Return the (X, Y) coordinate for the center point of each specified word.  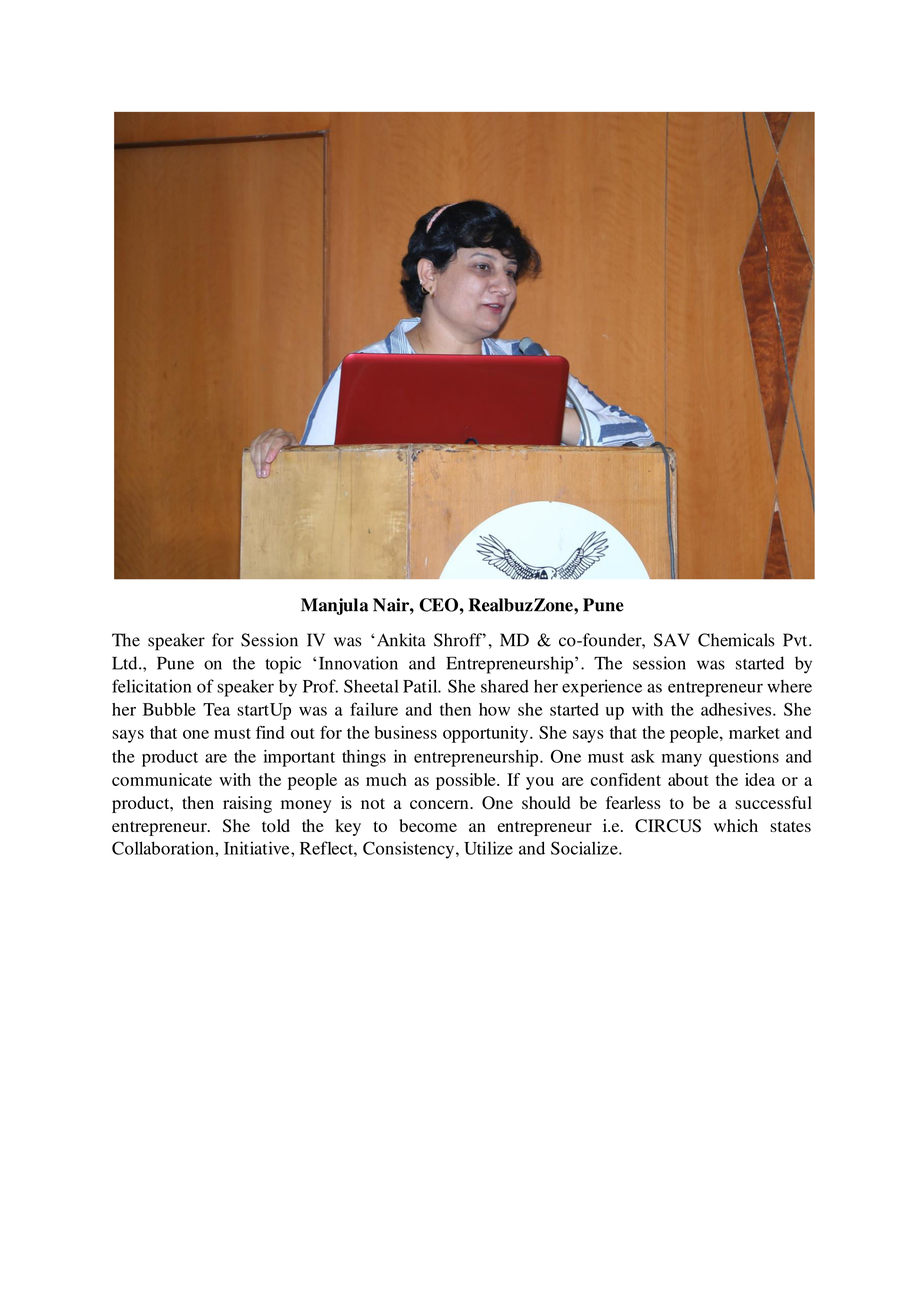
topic (283, 665)
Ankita (400, 640)
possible (467, 781)
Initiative (258, 848)
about (688, 779)
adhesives (737, 709)
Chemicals (736, 640)
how (494, 709)
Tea (216, 709)
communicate (162, 779)
